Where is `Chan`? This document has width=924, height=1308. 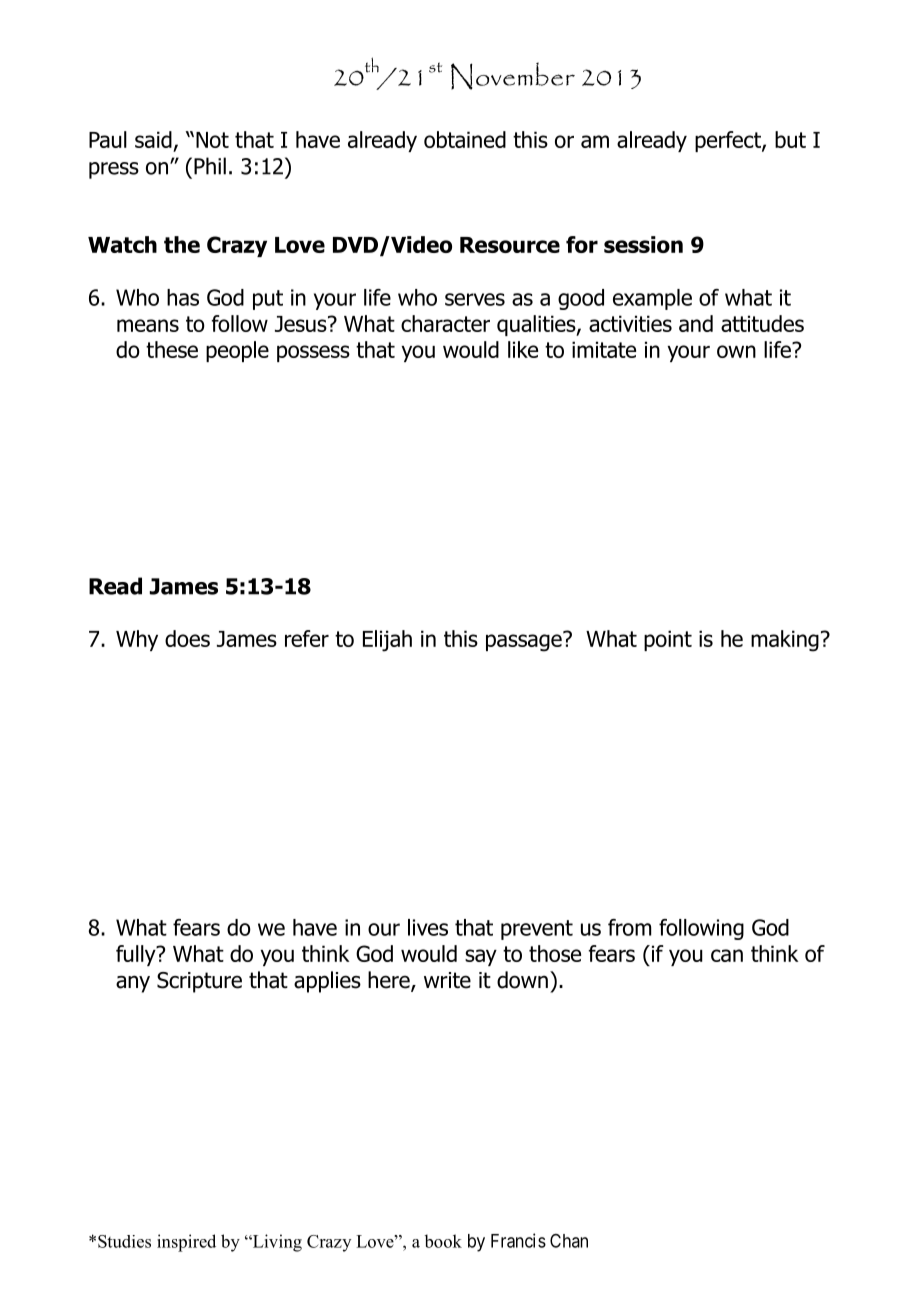
Chan is located at coordinates (569, 1241).
